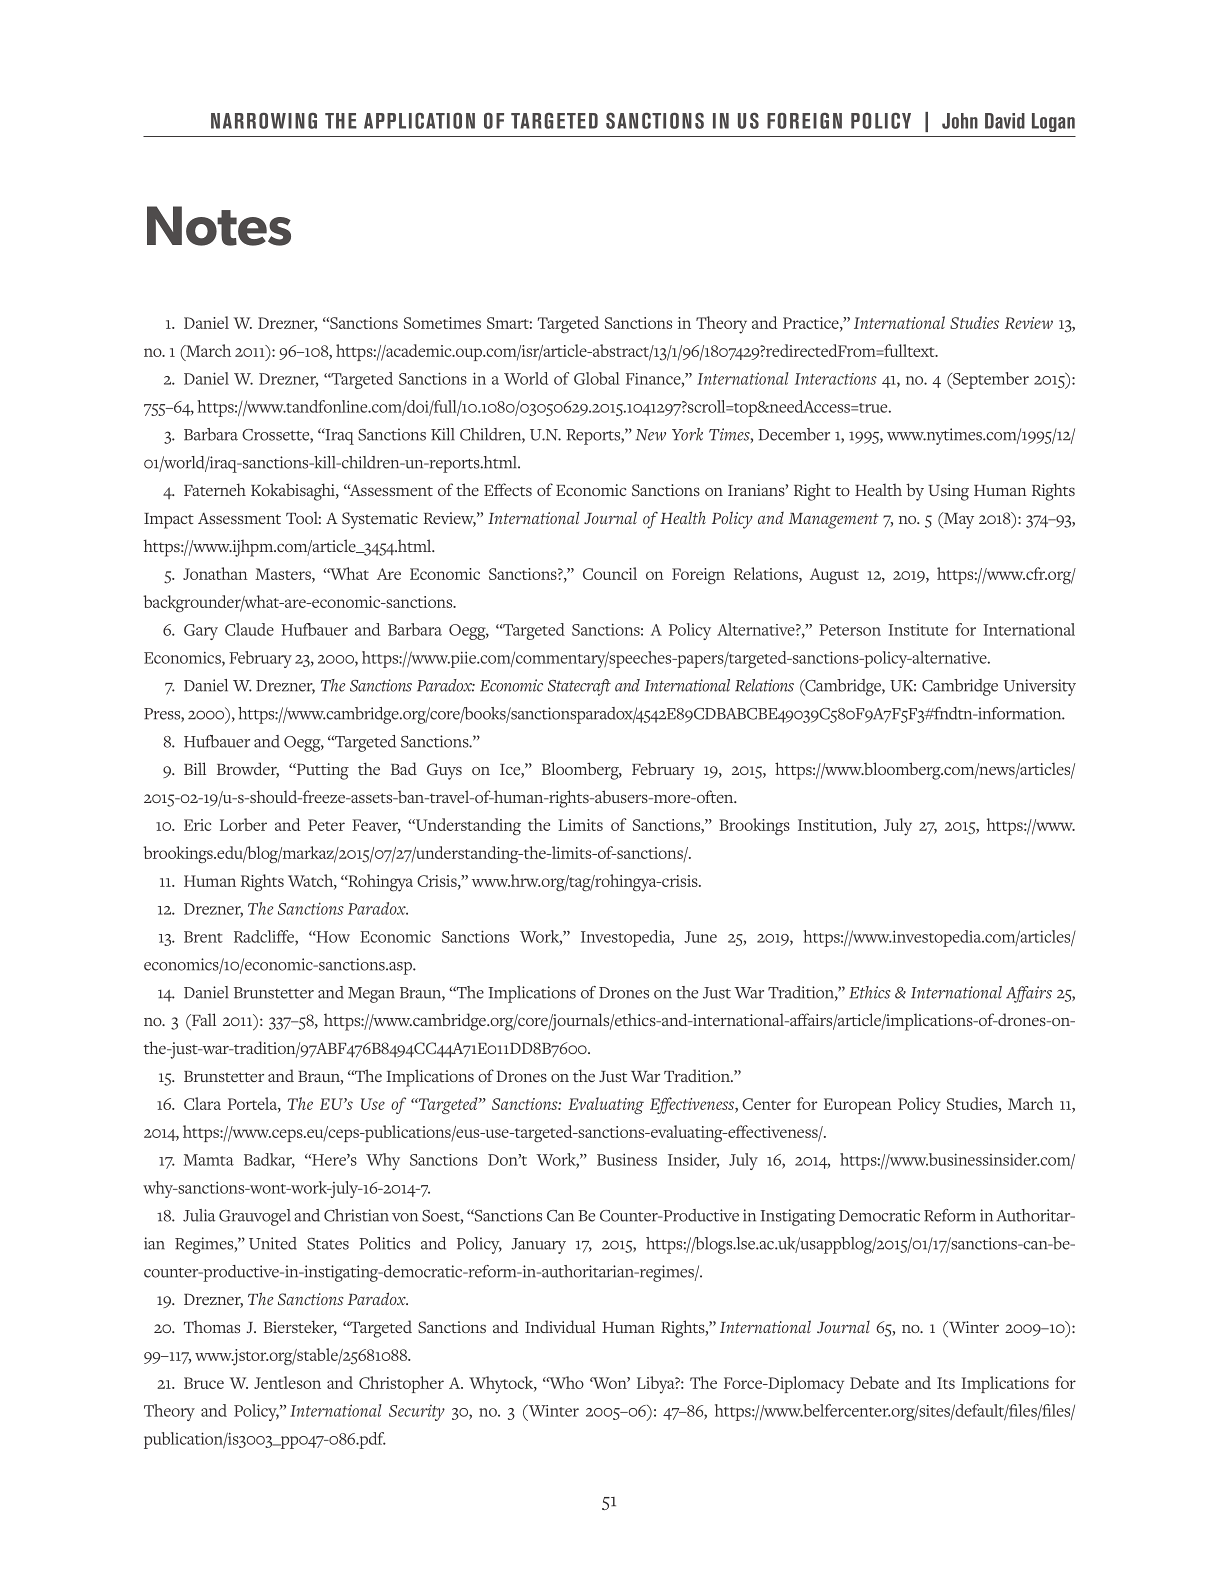 Image resolution: width=1219 pixels, height=1578 pixels. Describe the element at coordinates (419, 121) in the screenshot. I see `APPLICATION` at that location.
